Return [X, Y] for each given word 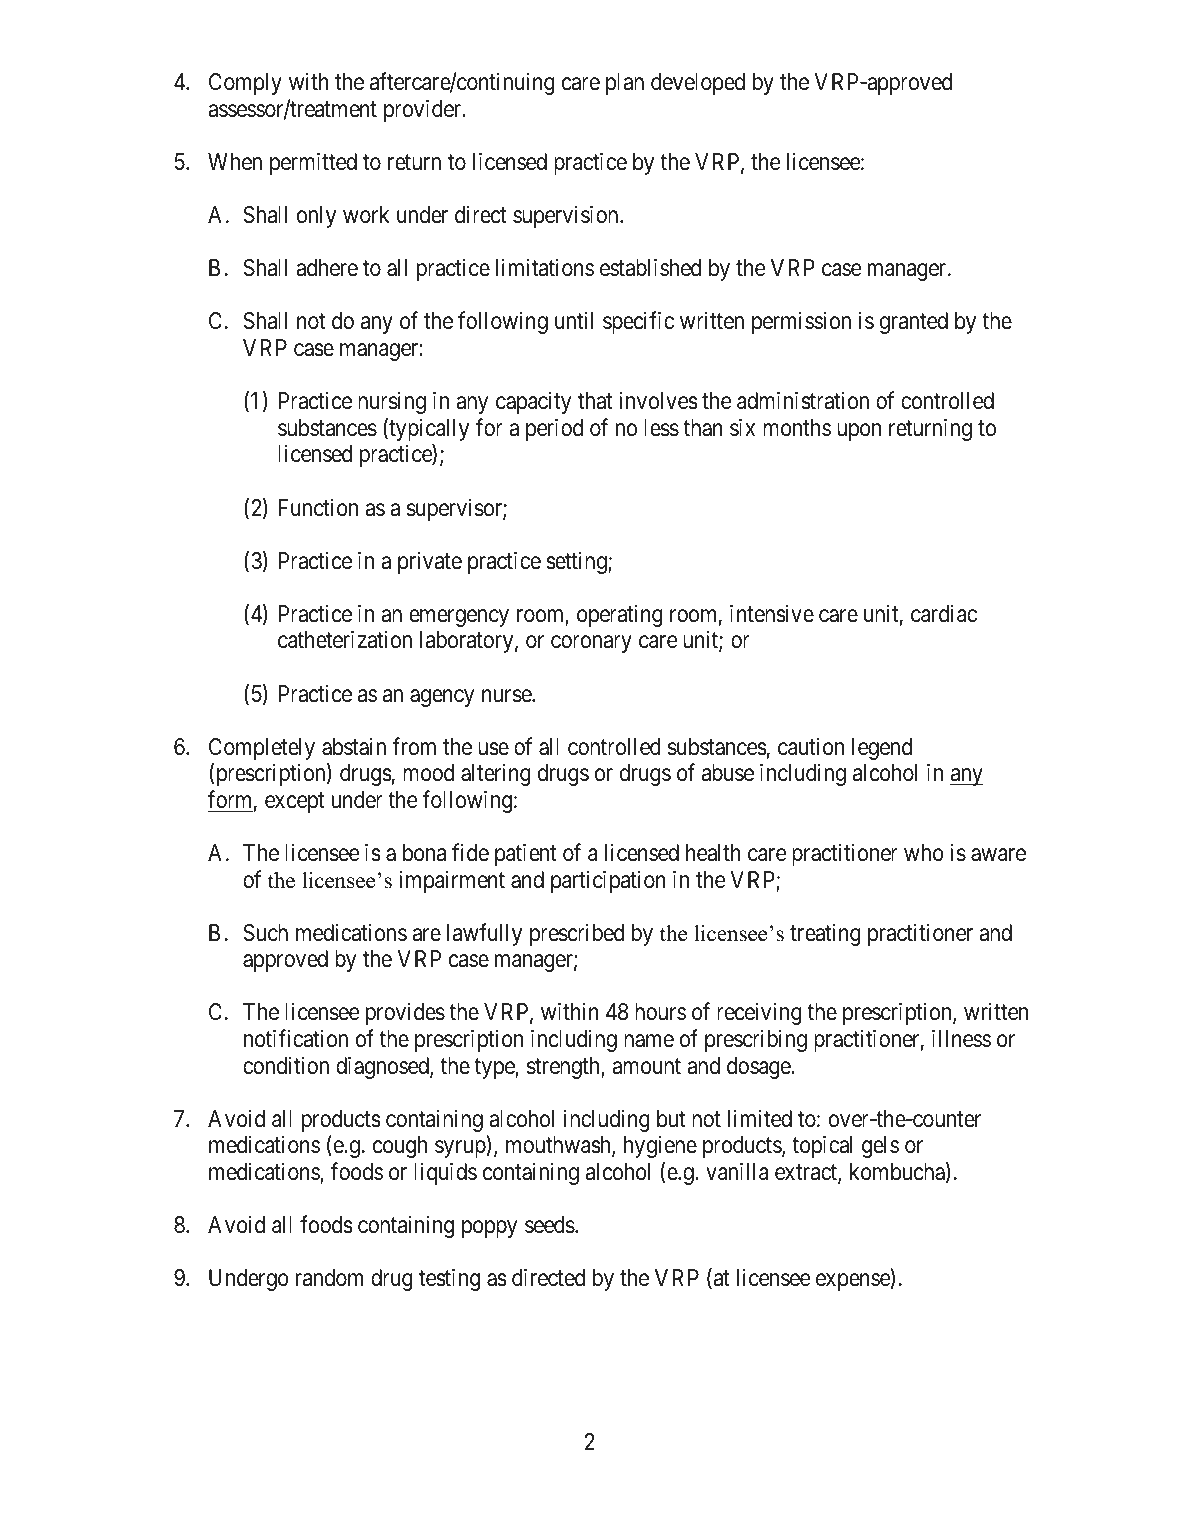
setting [577, 562]
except [295, 803]
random [329, 1278]
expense [854, 1282]
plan [625, 84]
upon [859, 432]
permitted [313, 163]
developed [698, 84]
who [924, 852]
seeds [550, 1225]
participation [608, 881]
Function [318, 508]
